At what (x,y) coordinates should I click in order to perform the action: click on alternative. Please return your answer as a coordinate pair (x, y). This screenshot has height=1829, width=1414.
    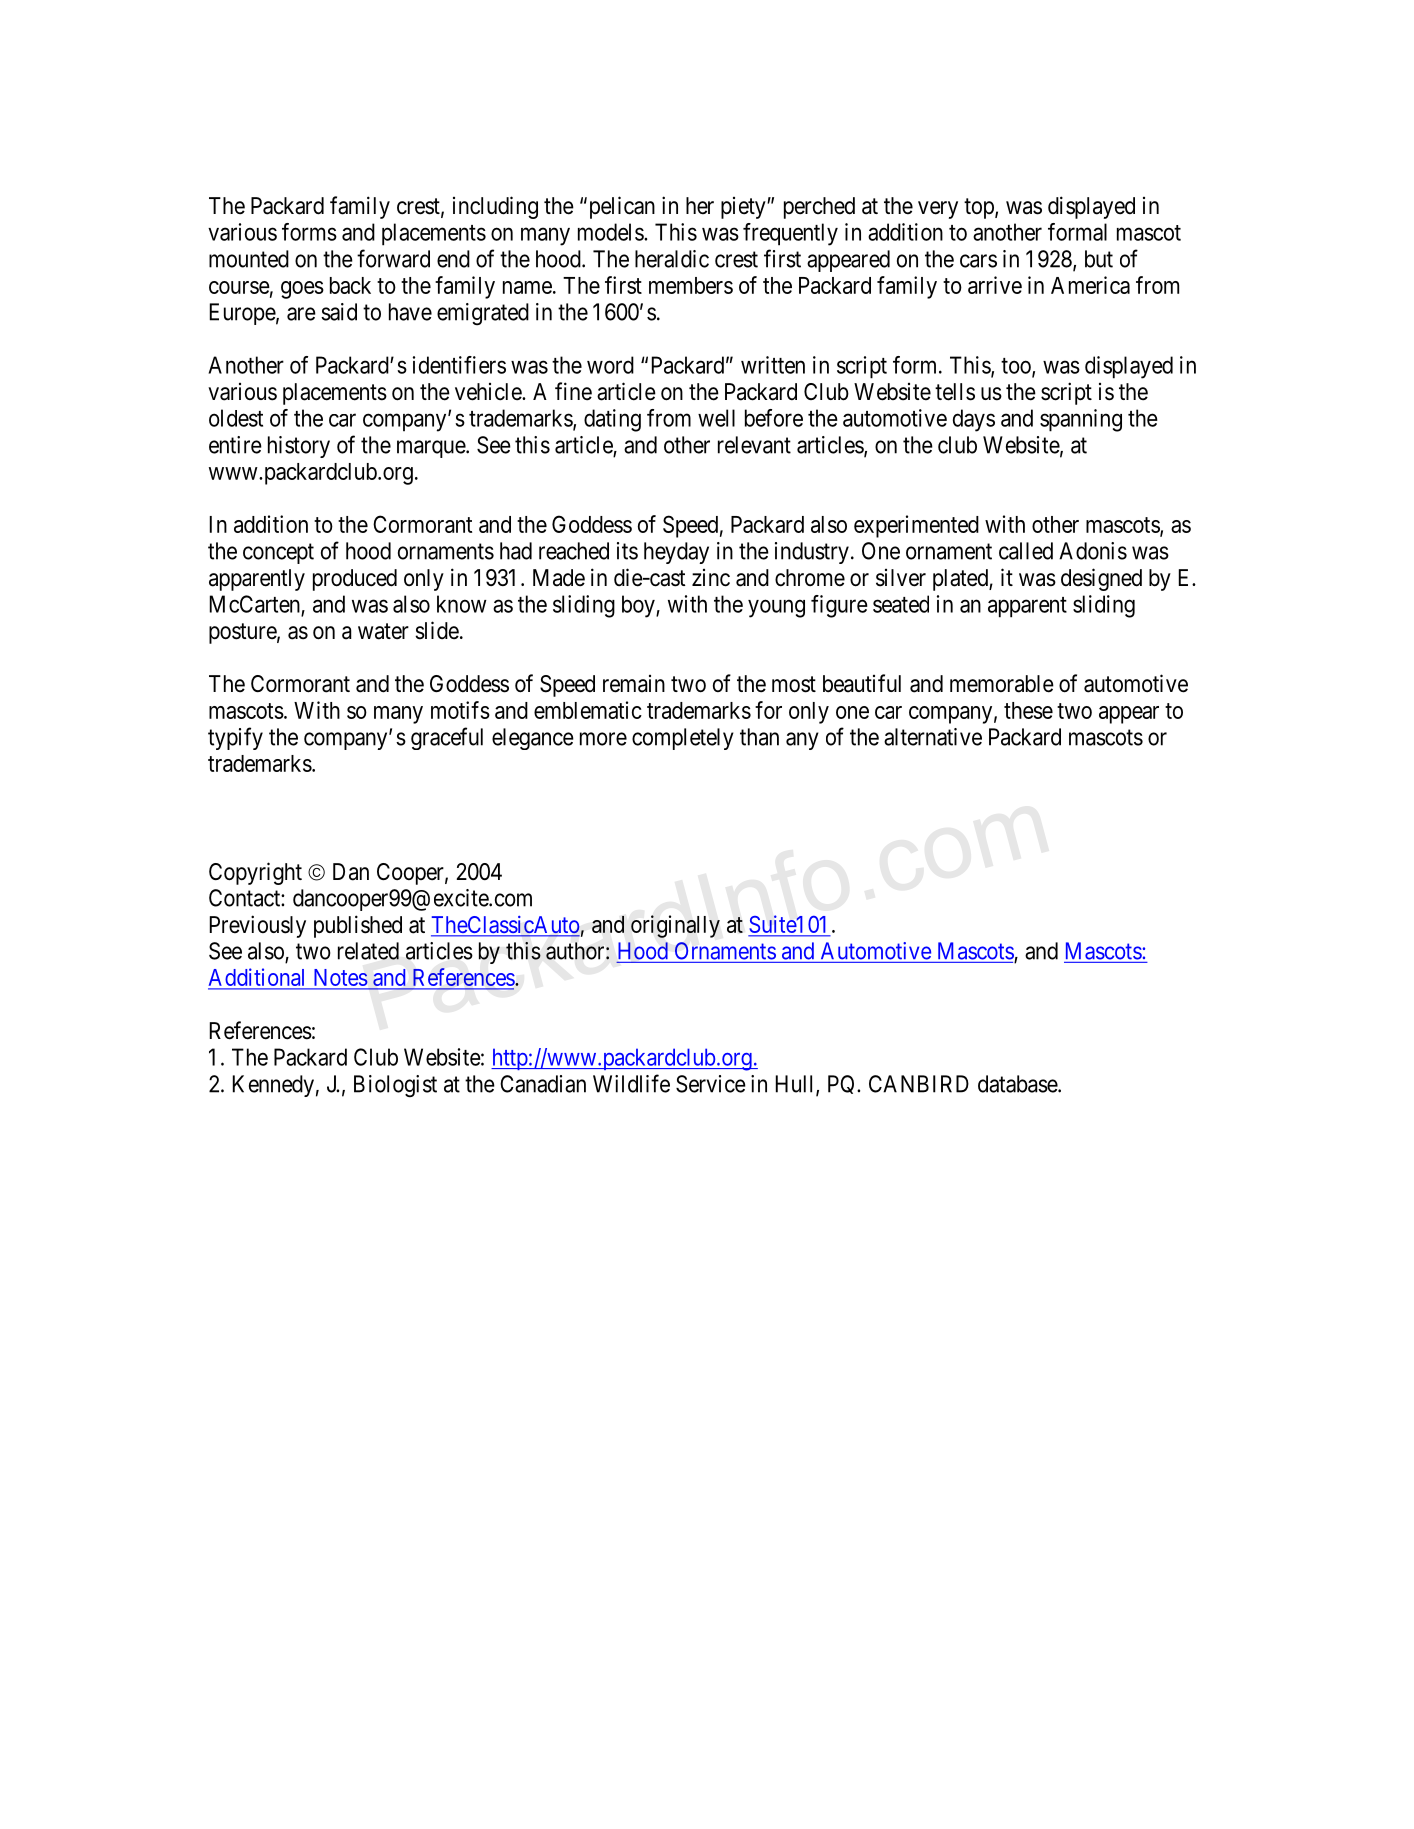
    Looking at the image, I should click on (933, 737).
